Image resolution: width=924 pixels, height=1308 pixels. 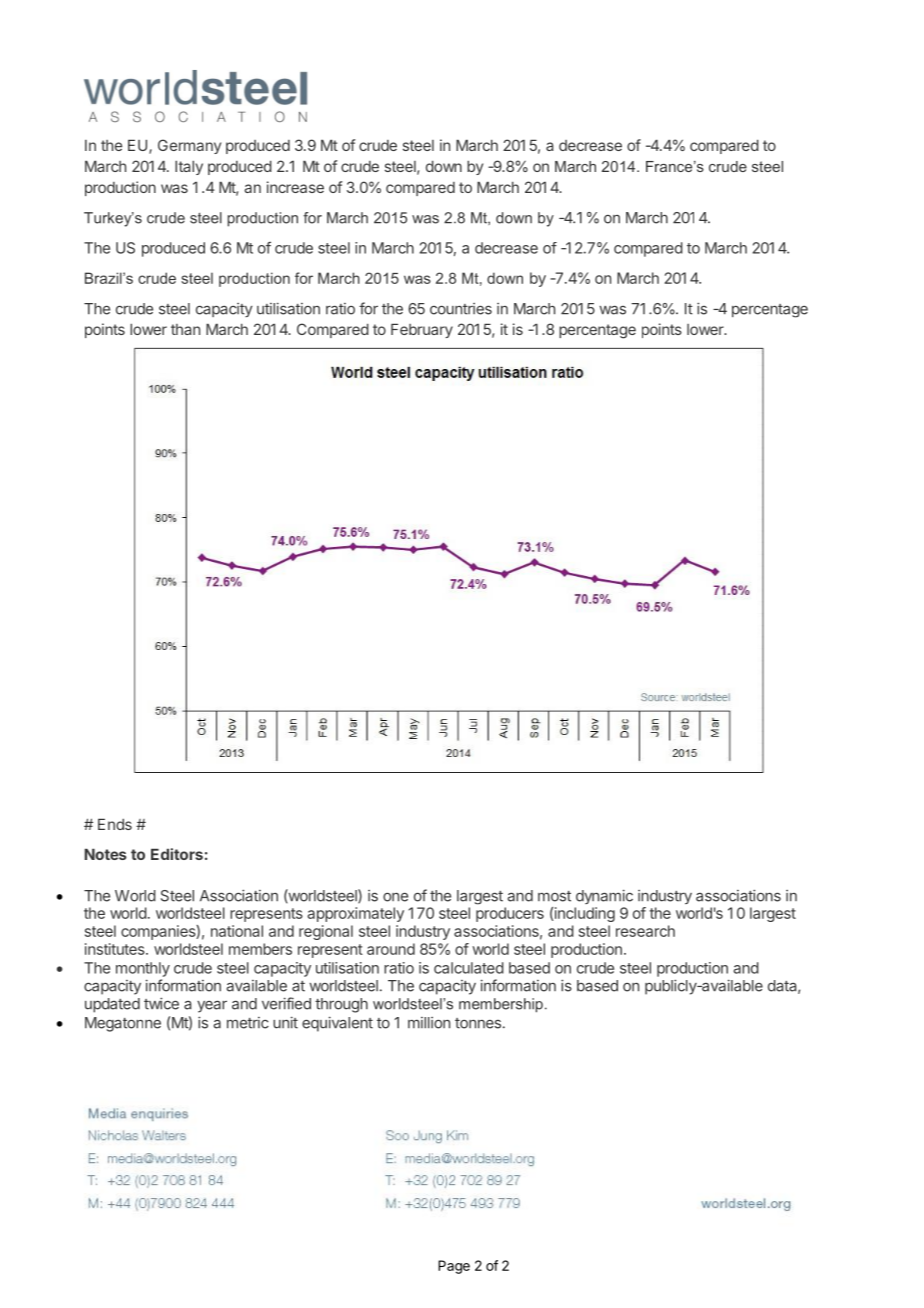 What do you see at coordinates (295, 187) in the document?
I see `increase` at bounding box center [295, 187].
